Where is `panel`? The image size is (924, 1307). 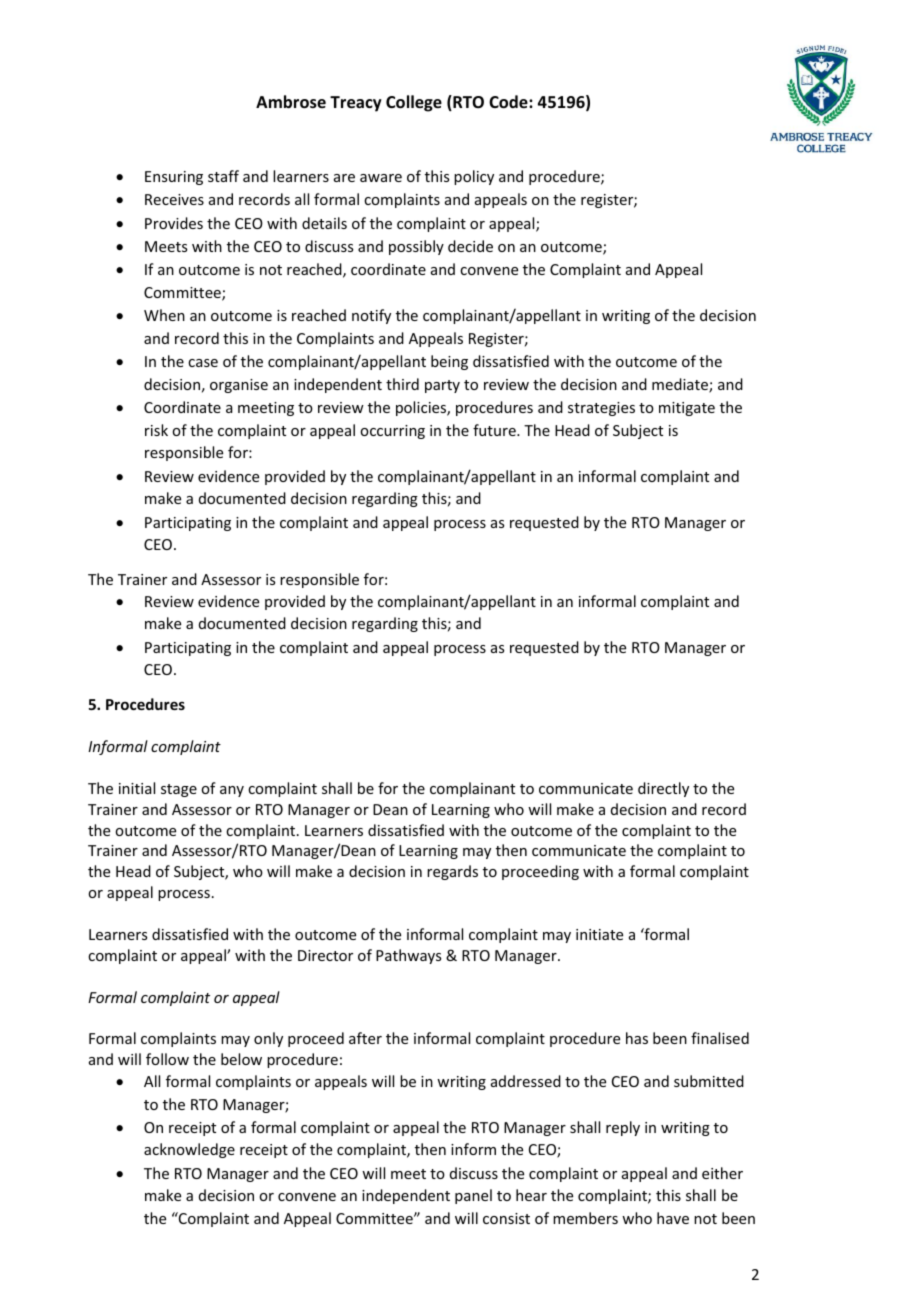 panel is located at coordinates (473, 1196).
